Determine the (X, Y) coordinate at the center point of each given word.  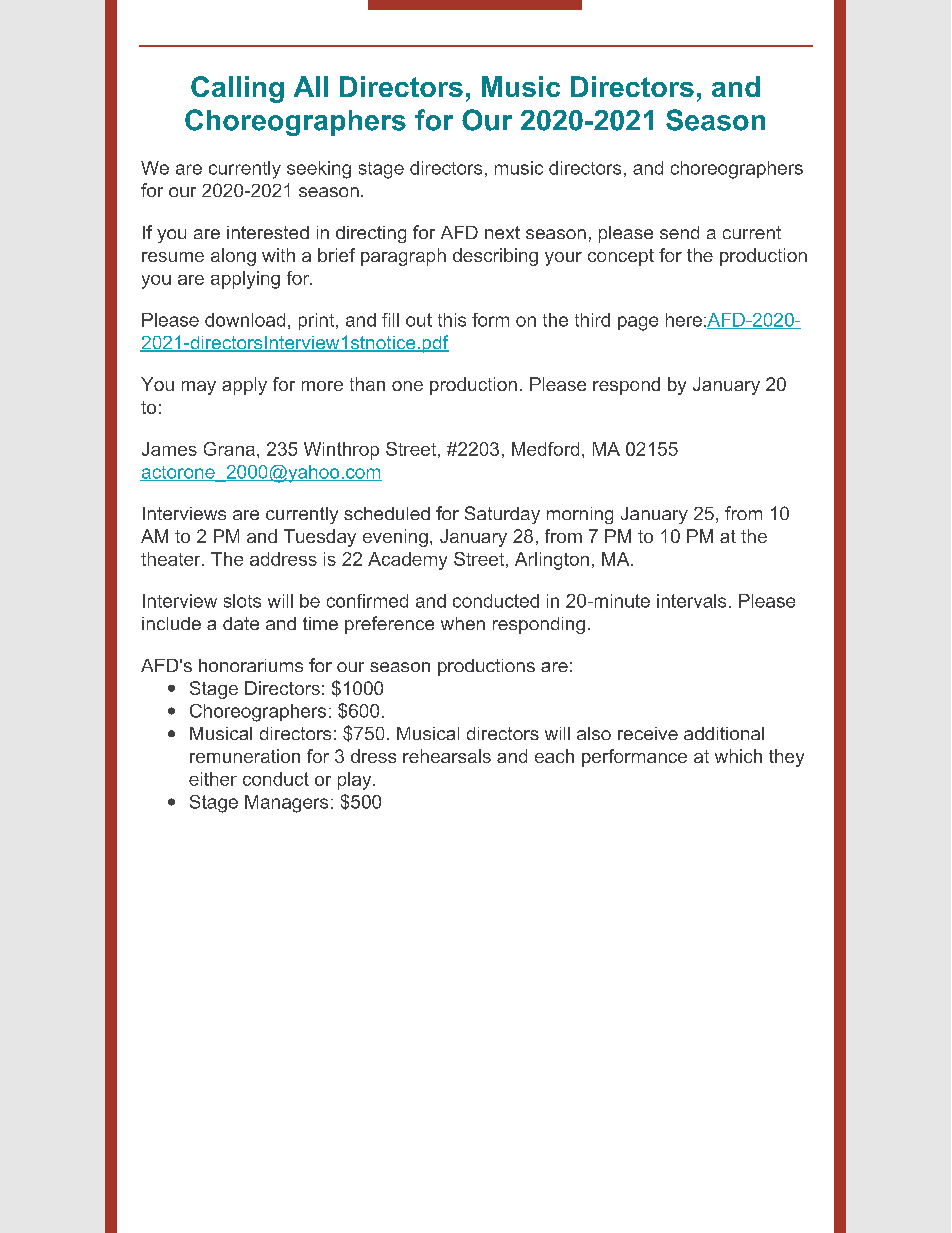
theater (172, 559)
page (638, 323)
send (679, 232)
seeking (319, 170)
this (452, 320)
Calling (237, 89)
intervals (691, 601)
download (245, 320)
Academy (407, 561)
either (213, 779)
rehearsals (447, 756)
